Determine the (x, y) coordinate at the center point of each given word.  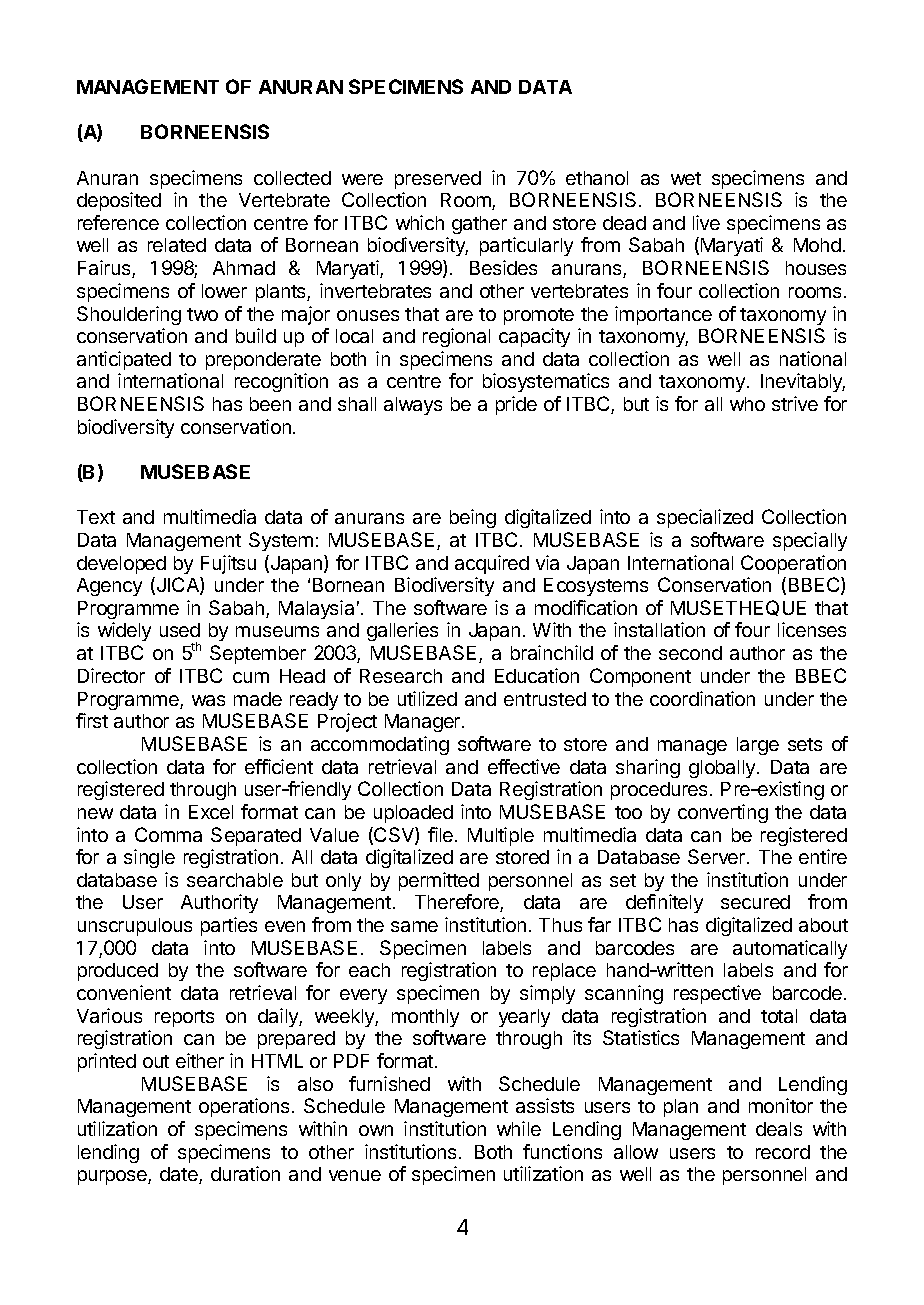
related (177, 245)
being (473, 518)
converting (723, 813)
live (706, 222)
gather (479, 225)
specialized (705, 518)
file (440, 834)
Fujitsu (228, 564)
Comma (168, 834)
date (180, 1175)
